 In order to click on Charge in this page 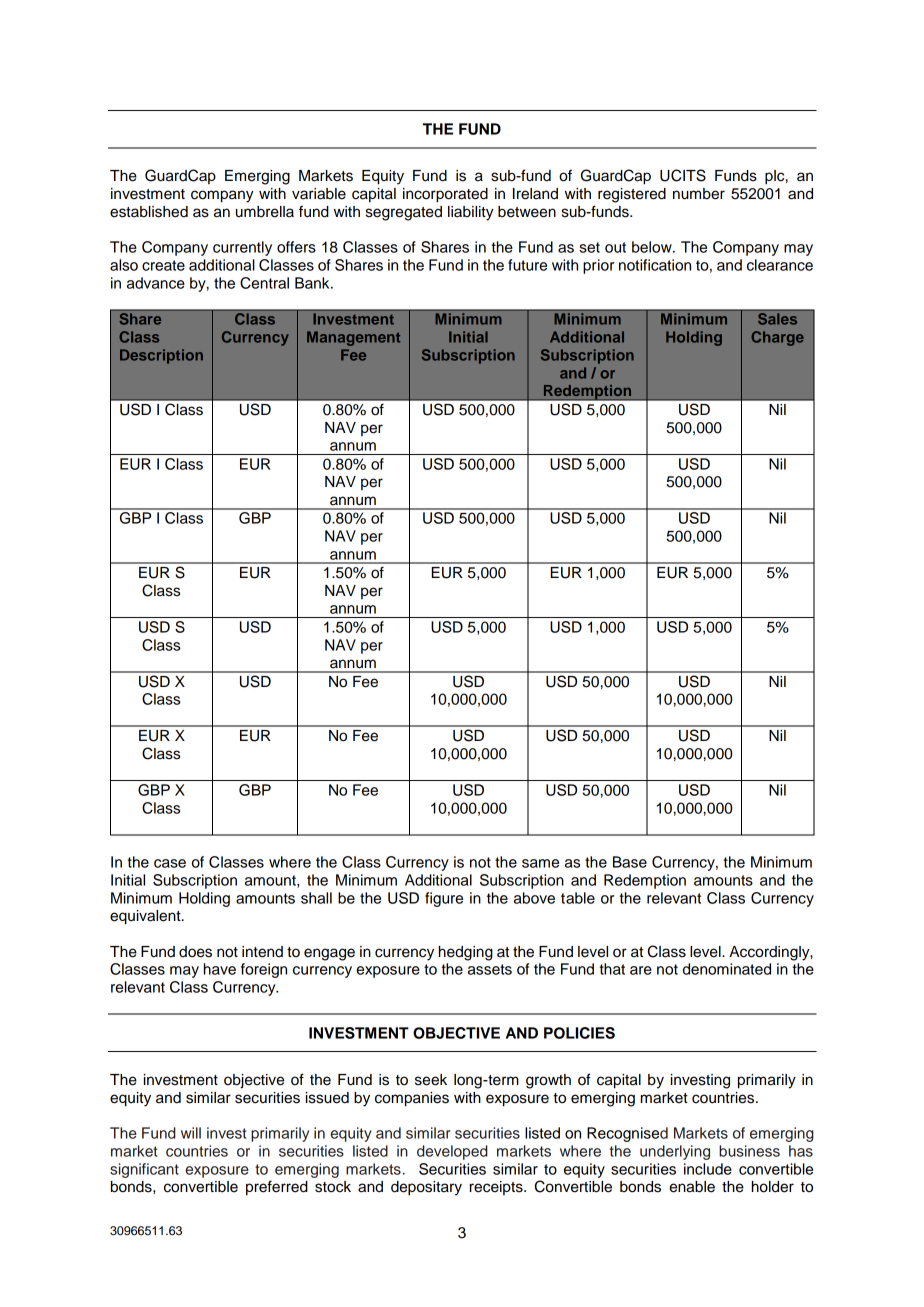, I will do `click(777, 338)`.
